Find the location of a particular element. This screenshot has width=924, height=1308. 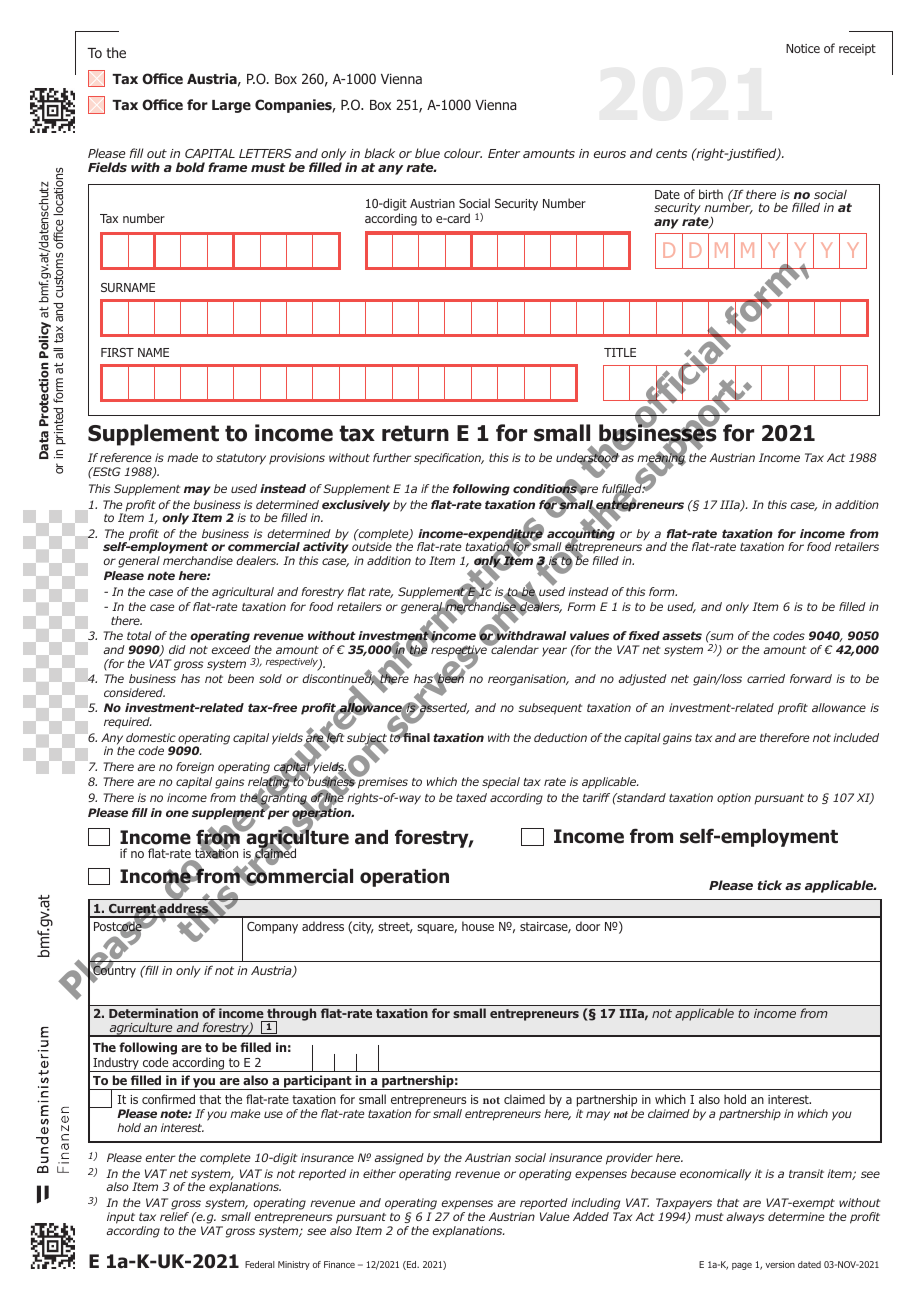

TITLE is located at coordinates (620, 352).
